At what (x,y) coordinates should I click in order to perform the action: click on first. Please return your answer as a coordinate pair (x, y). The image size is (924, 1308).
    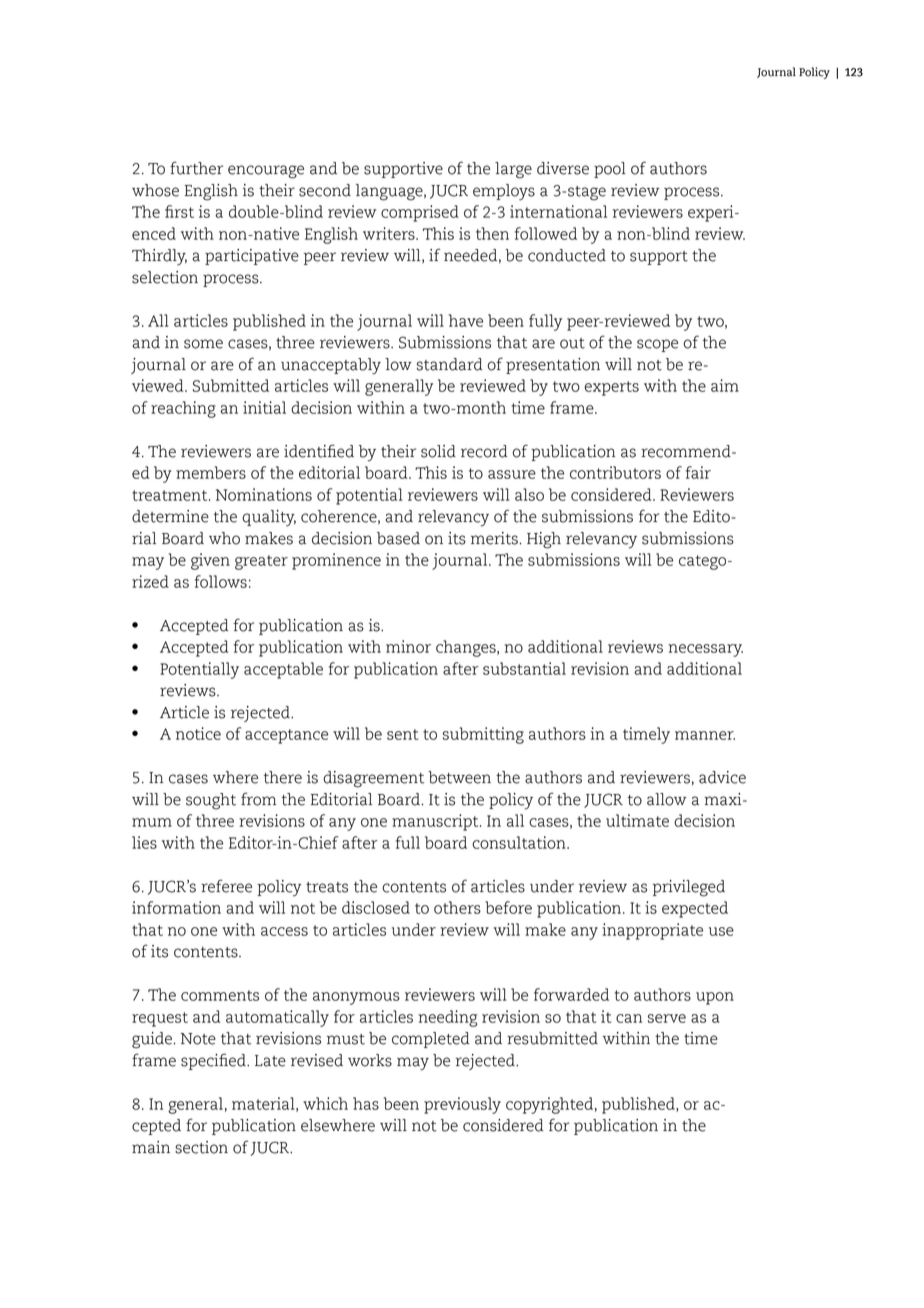
    Looking at the image, I should click on (179, 211).
